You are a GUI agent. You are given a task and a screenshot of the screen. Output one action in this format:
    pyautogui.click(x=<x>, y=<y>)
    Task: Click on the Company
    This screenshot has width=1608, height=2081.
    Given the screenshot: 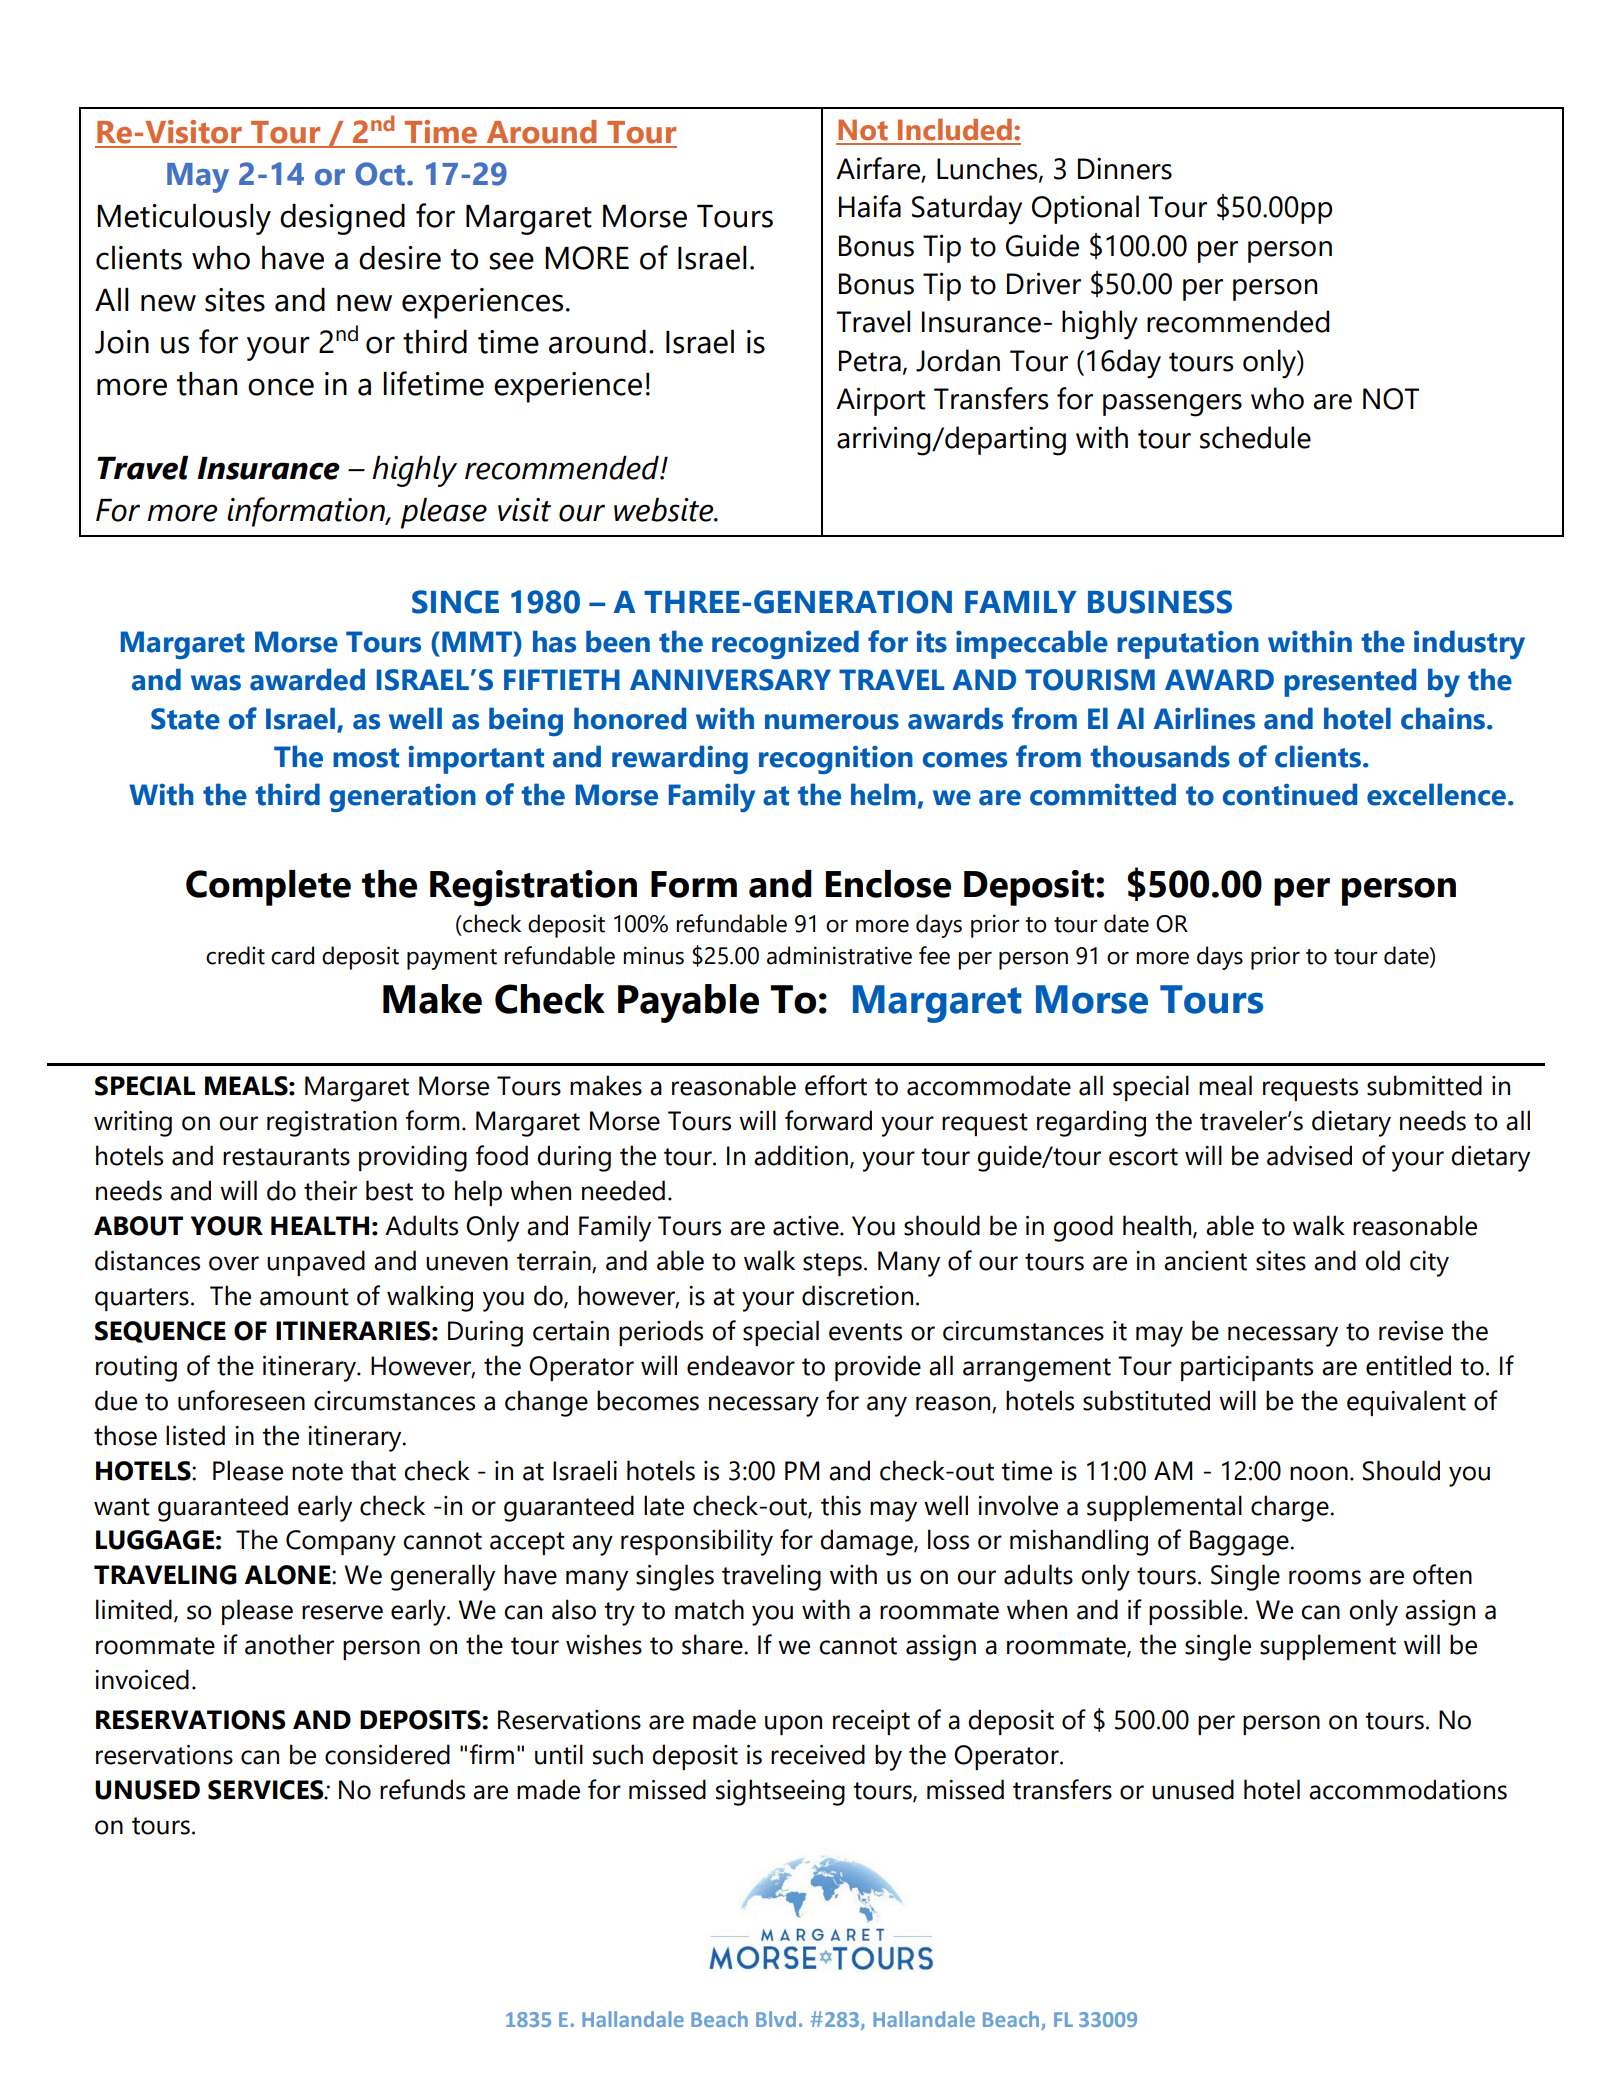 What is the action you would take?
    pyautogui.click(x=341, y=1543)
